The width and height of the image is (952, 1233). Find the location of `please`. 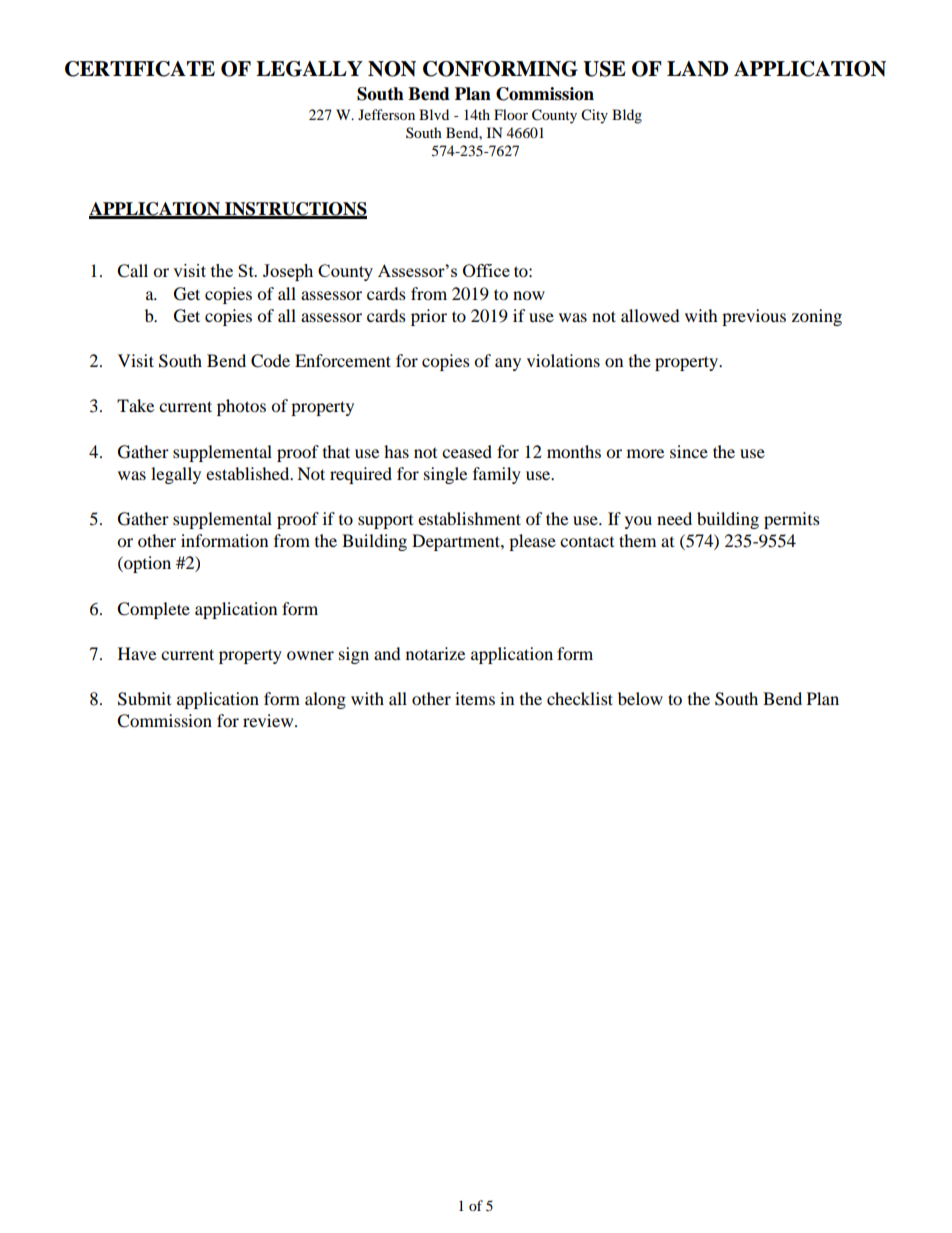

please is located at coordinates (532, 542).
